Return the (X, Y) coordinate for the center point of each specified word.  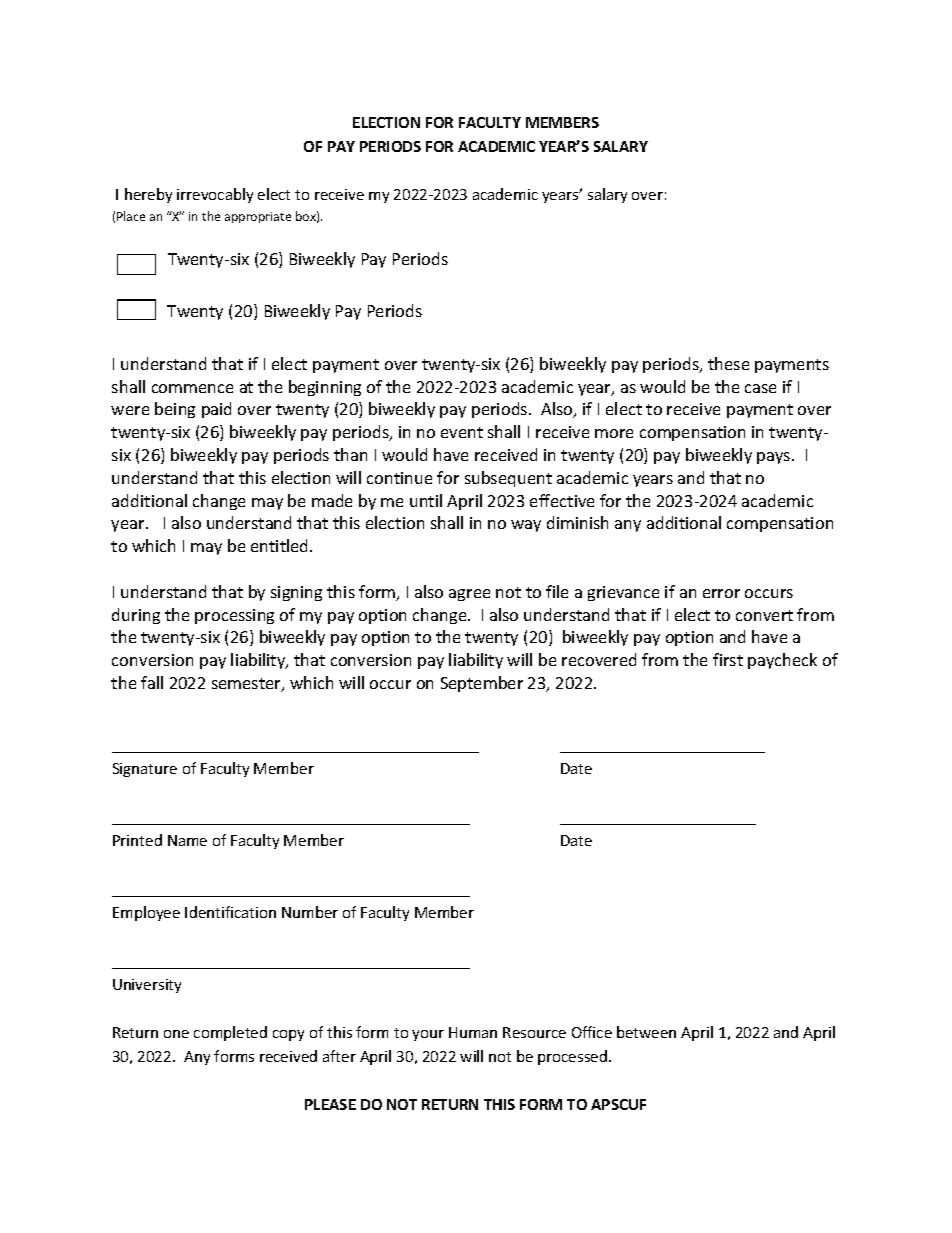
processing (234, 616)
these (728, 363)
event (462, 432)
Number (310, 912)
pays (775, 458)
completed (230, 1033)
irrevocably (215, 195)
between (646, 1032)
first (728, 659)
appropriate (258, 217)
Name (187, 840)
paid (216, 410)
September (482, 684)
